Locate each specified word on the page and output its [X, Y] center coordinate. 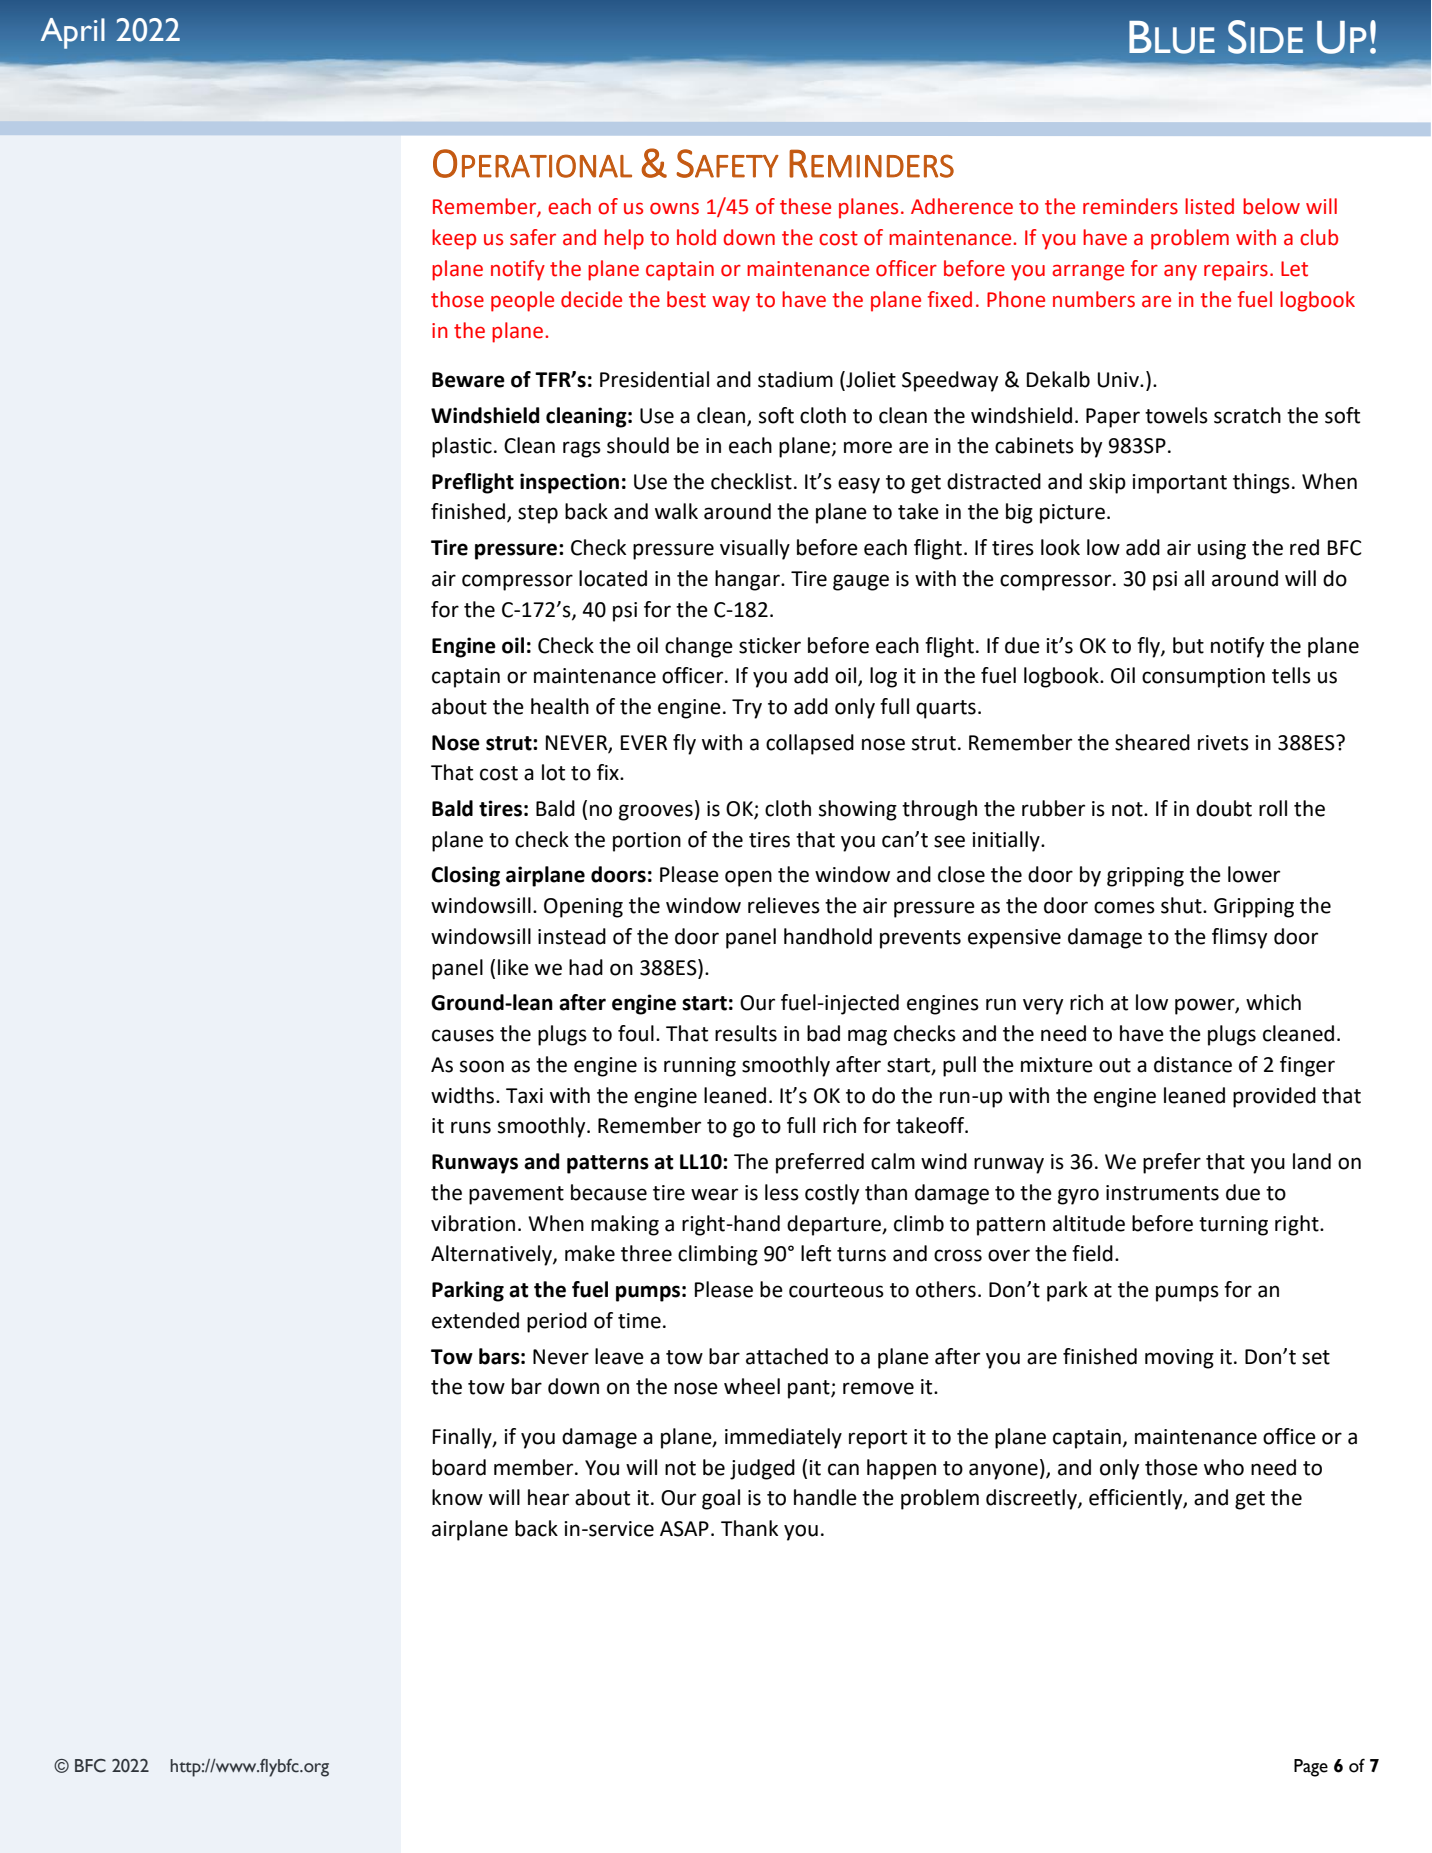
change [699, 647]
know [457, 1497]
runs [471, 1127]
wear [714, 1194]
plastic [462, 447]
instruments [1162, 1193]
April [73, 33]
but [1188, 645]
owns [674, 209]
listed [1209, 206]
